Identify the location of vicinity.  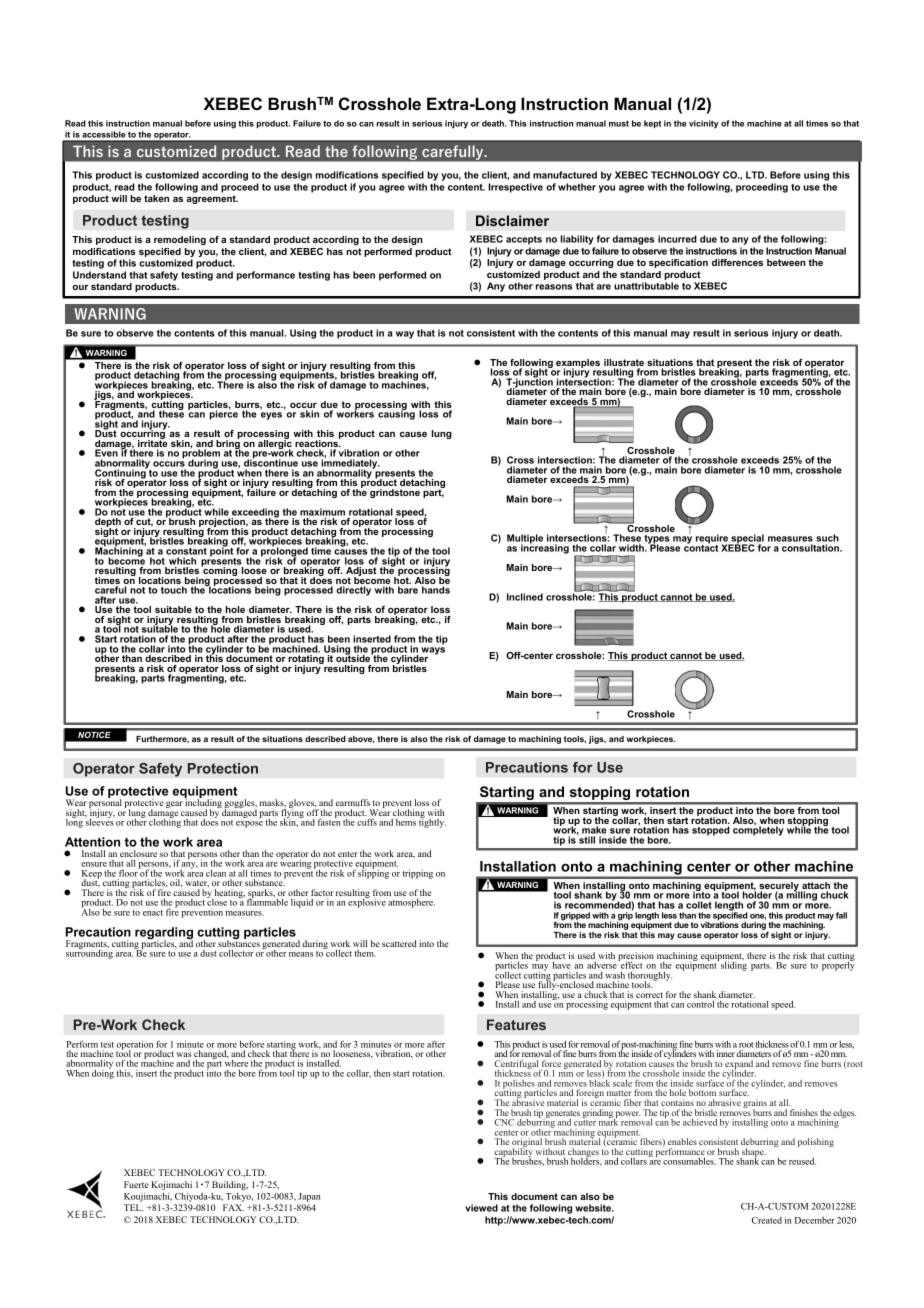
(704, 124).
